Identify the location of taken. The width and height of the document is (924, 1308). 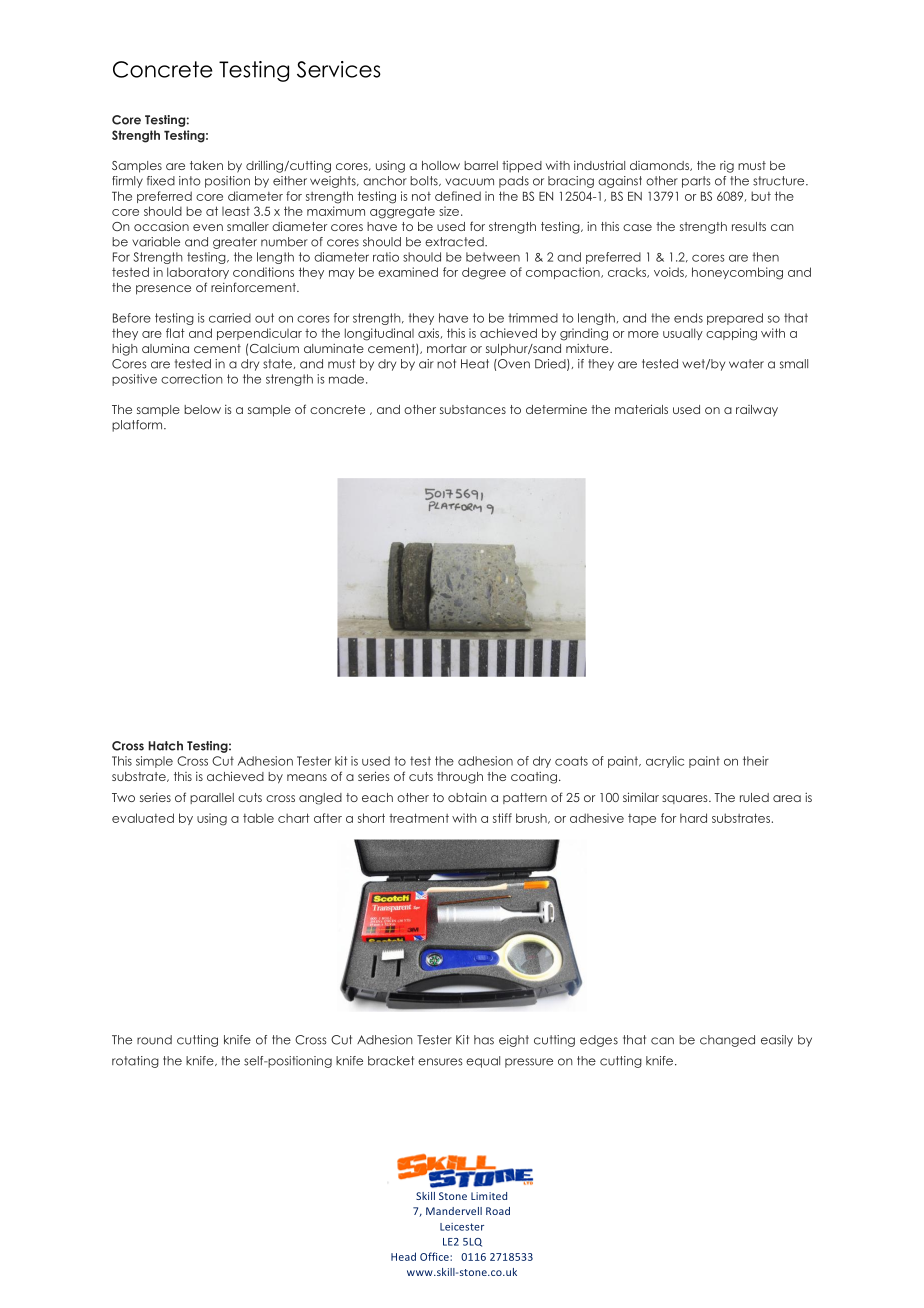
(206, 165).
